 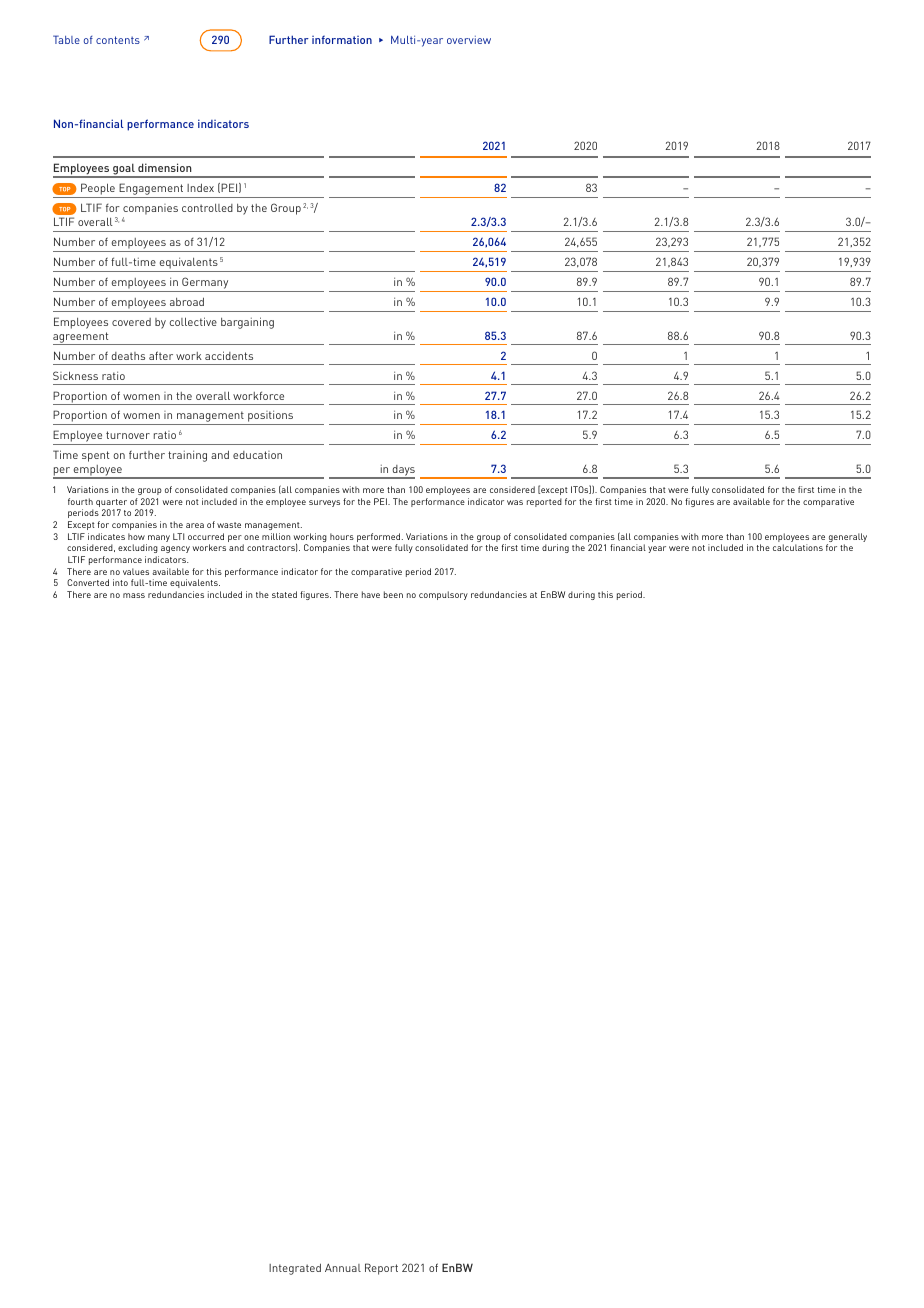 I want to click on Annual, so click(x=343, y=1268).
